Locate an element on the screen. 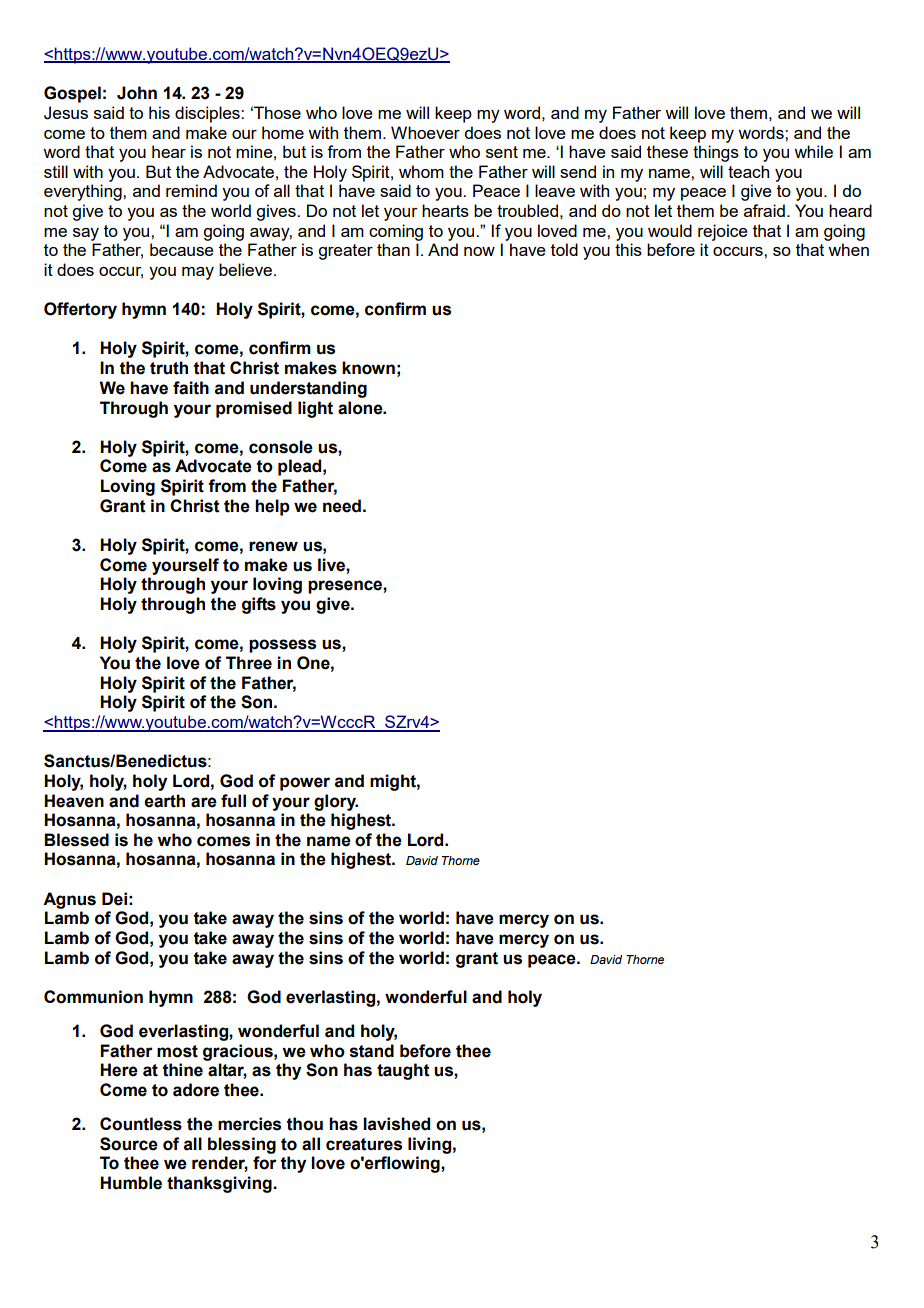 Image resolution: width=924 pixels, height=1308 pixels. John is located at coordinates (137, 93).
